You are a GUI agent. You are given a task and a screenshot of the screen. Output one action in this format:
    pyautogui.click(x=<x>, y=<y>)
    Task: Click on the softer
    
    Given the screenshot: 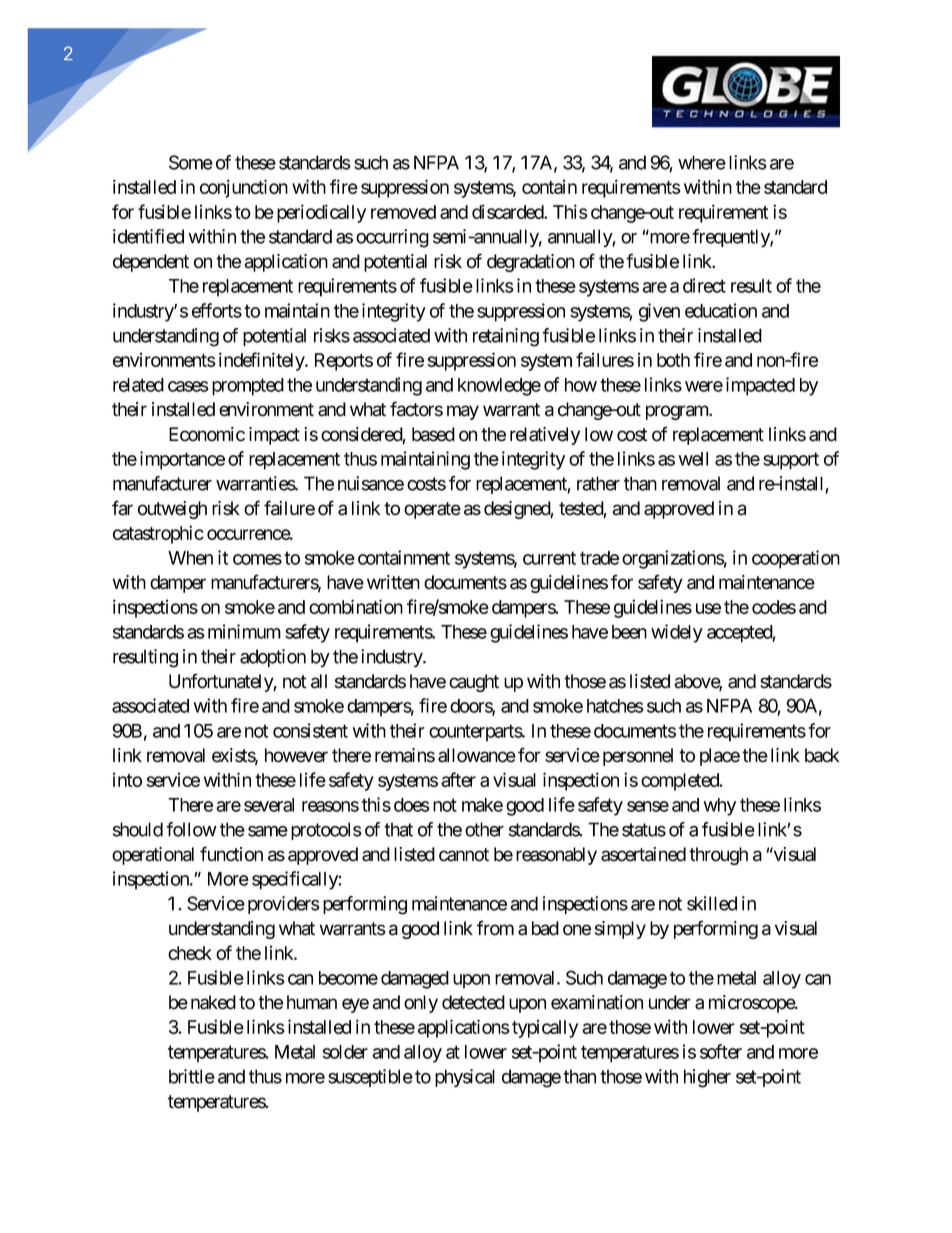 What is the action you would take?
    pyautogui.click(x=721, y=1051)
